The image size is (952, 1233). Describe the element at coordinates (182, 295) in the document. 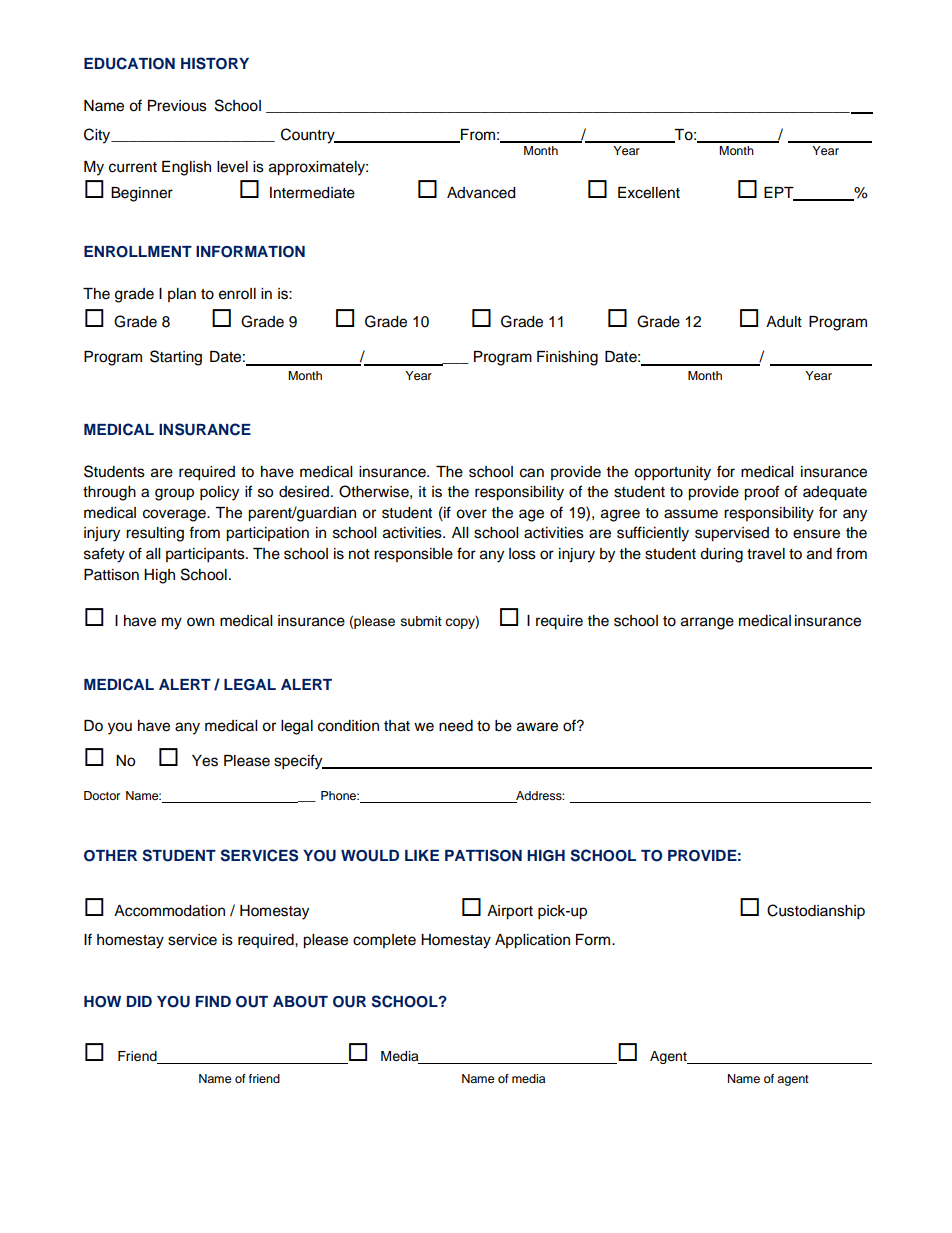

I see `plan` at that location.
